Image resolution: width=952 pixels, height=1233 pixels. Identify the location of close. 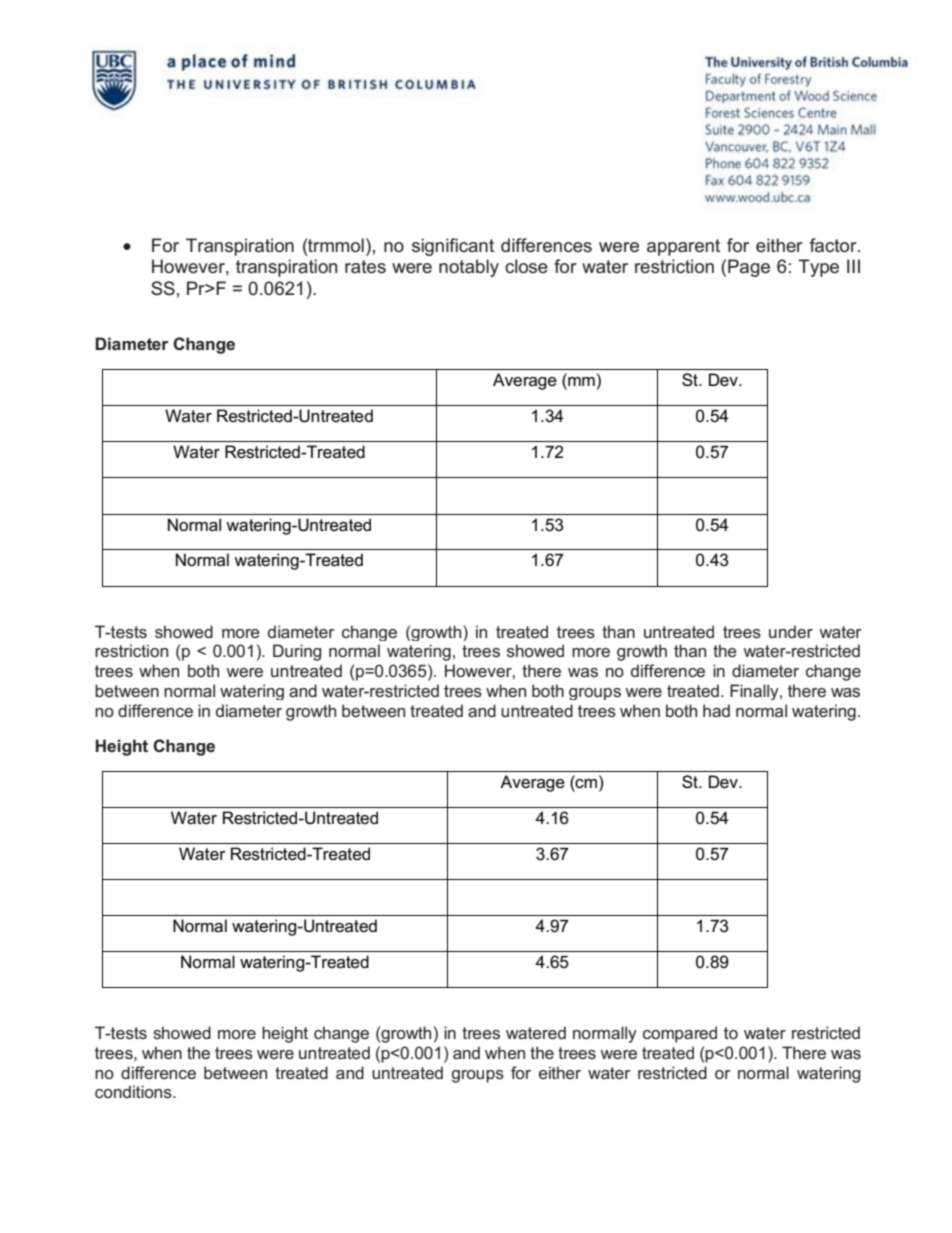
(526, 266).
